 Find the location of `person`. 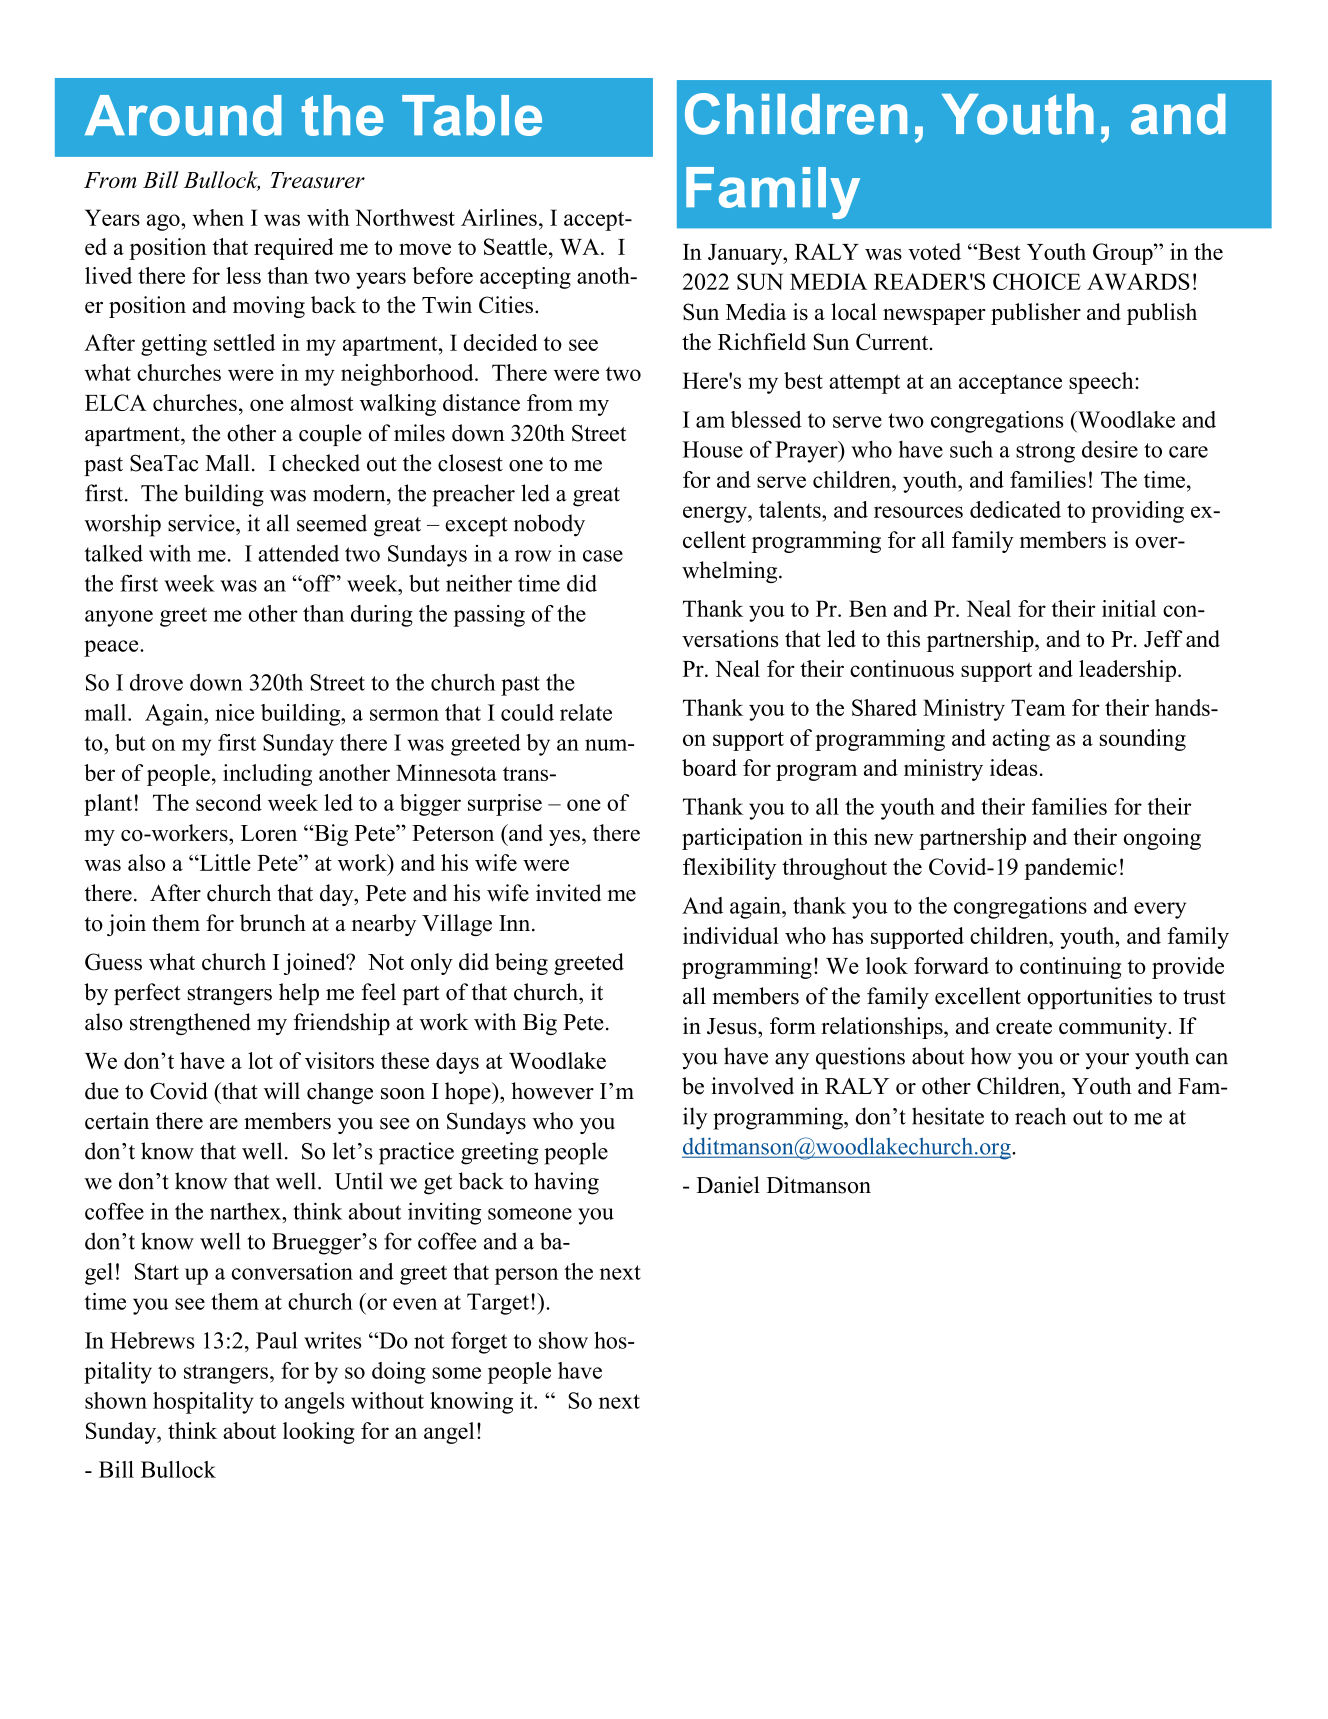

person is located at coordinates (526, 1276).
